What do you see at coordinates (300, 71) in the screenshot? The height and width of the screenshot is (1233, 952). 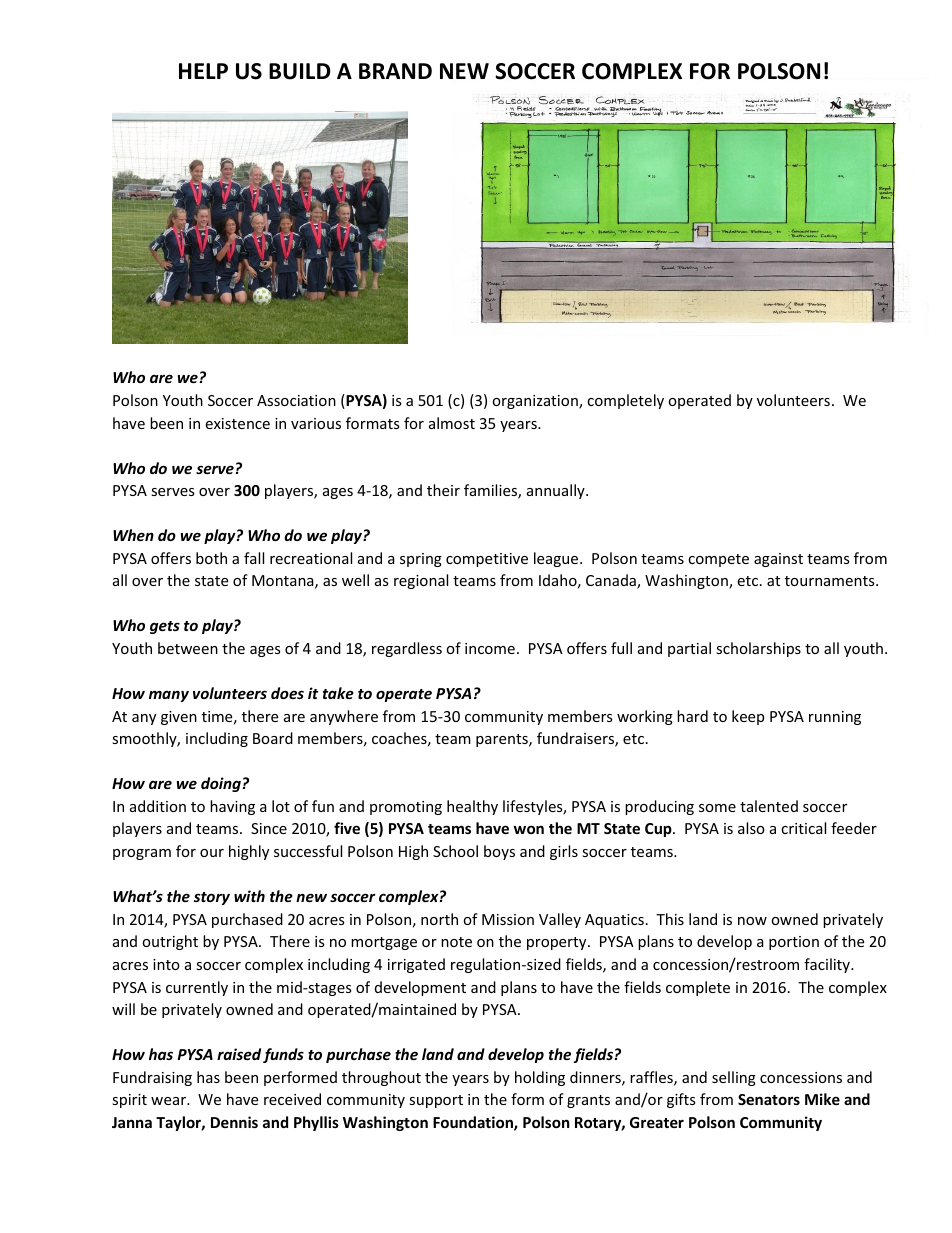 I see `BUILD` at bounding box center [300, 71].
